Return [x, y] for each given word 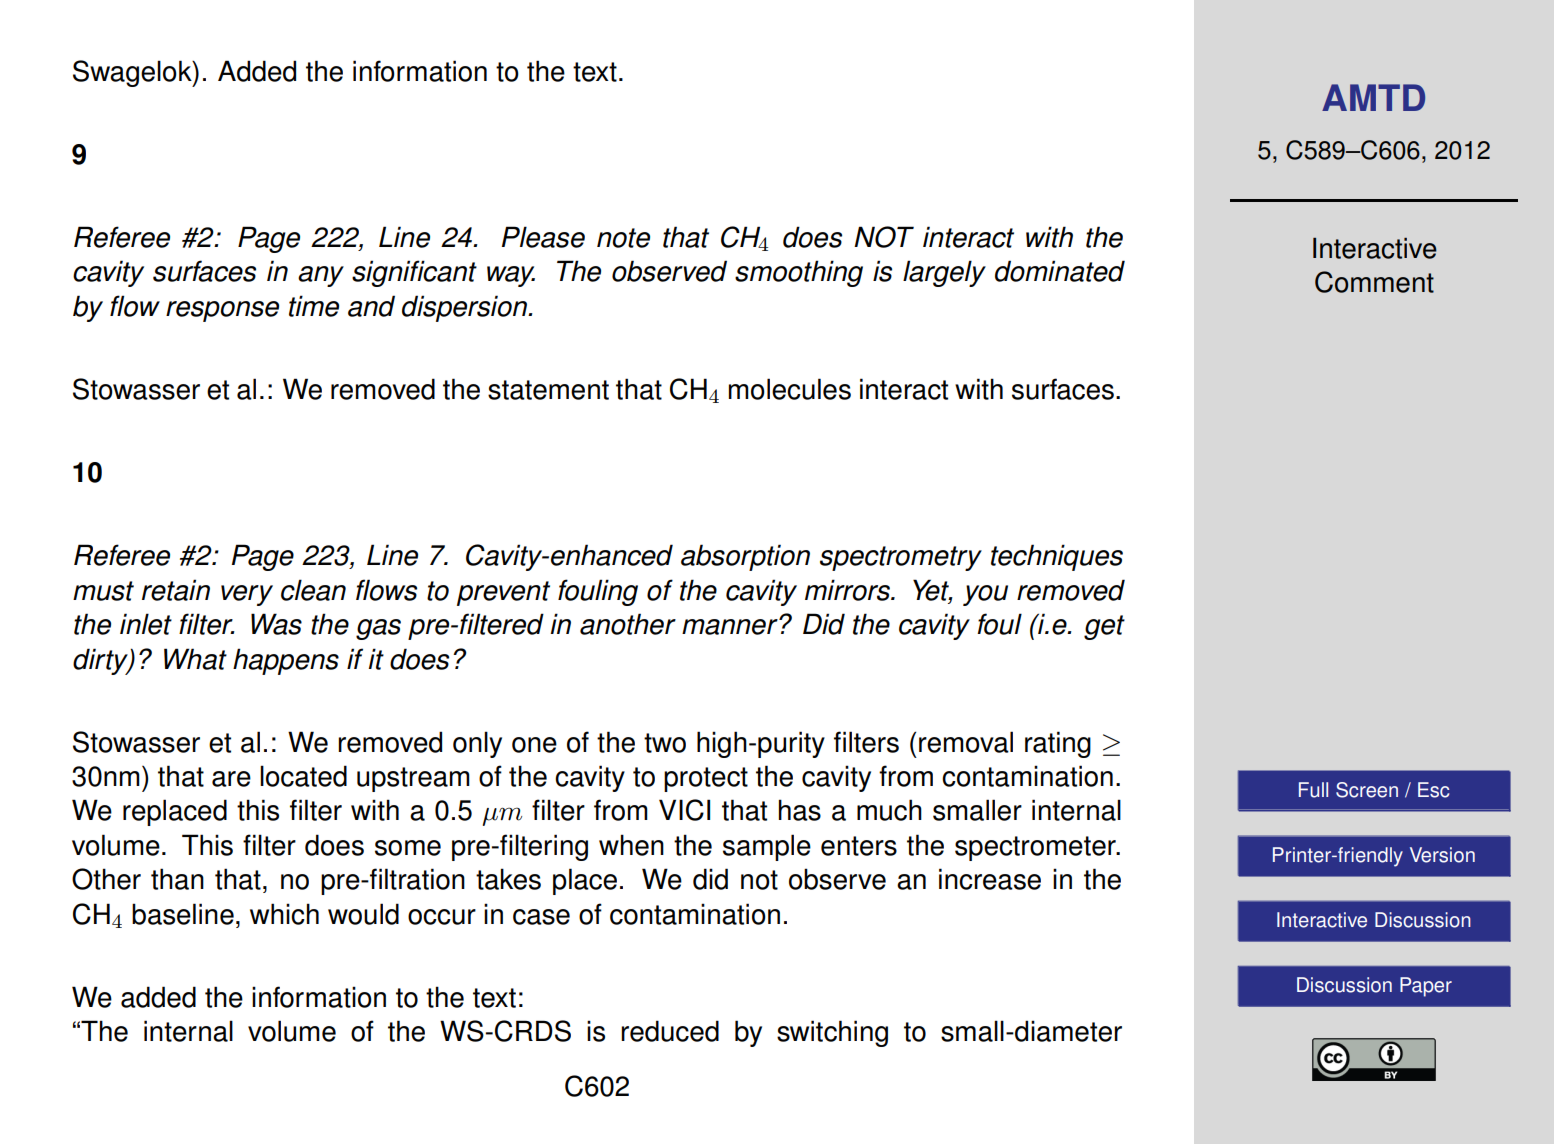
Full [1313, 790]
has [800, 810]
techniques [1057, 557]
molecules [790, 389]
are [231, 779]
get [1104, 627]
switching [832, 1033]
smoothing [799, 273]
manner [731, 626]
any [321, 276]
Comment [1374, 282]
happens [286, 661]
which [284, 914]
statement [548, 390]
